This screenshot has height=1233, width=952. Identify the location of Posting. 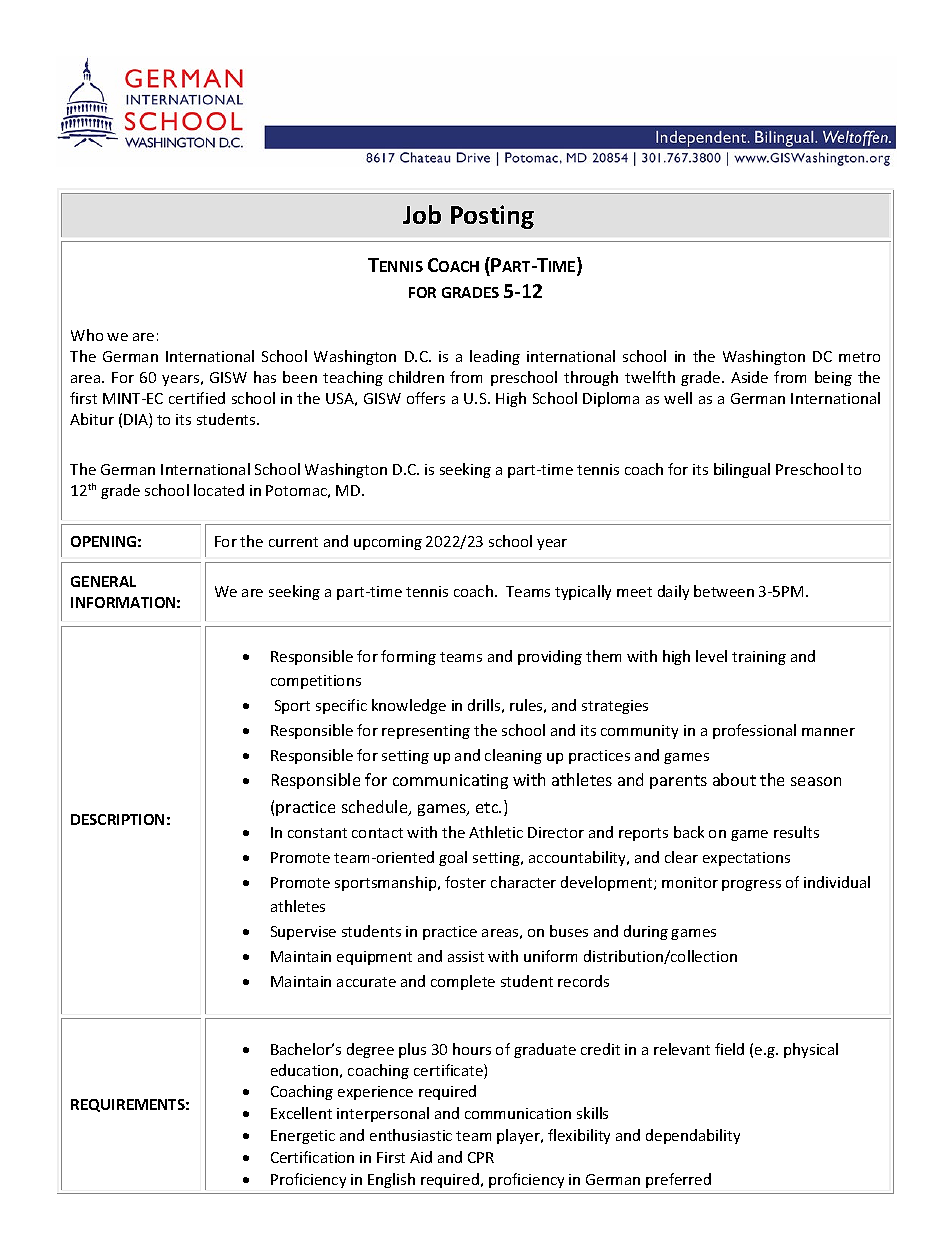
(492, 217).
